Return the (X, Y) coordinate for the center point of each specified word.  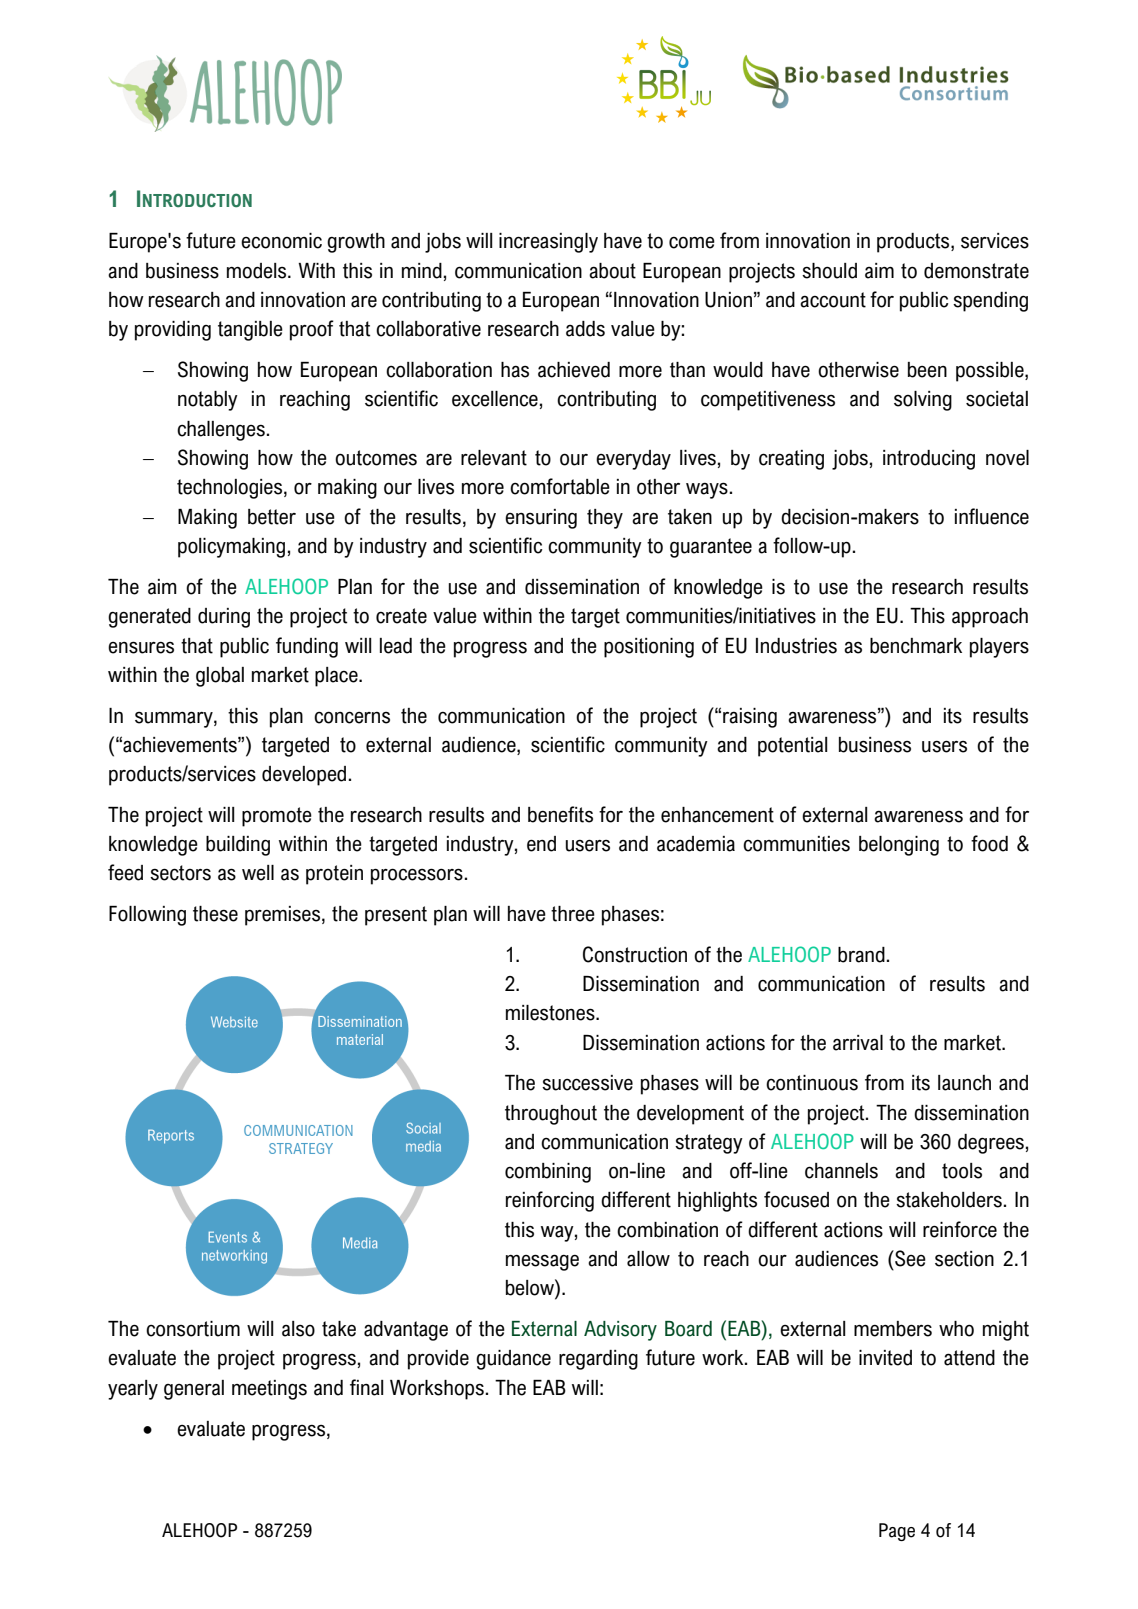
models (258, 271)
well (258, 873)
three (573, 914)
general (194, 1390)
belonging (899, 846)
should (829, 271)
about (612, 271)
